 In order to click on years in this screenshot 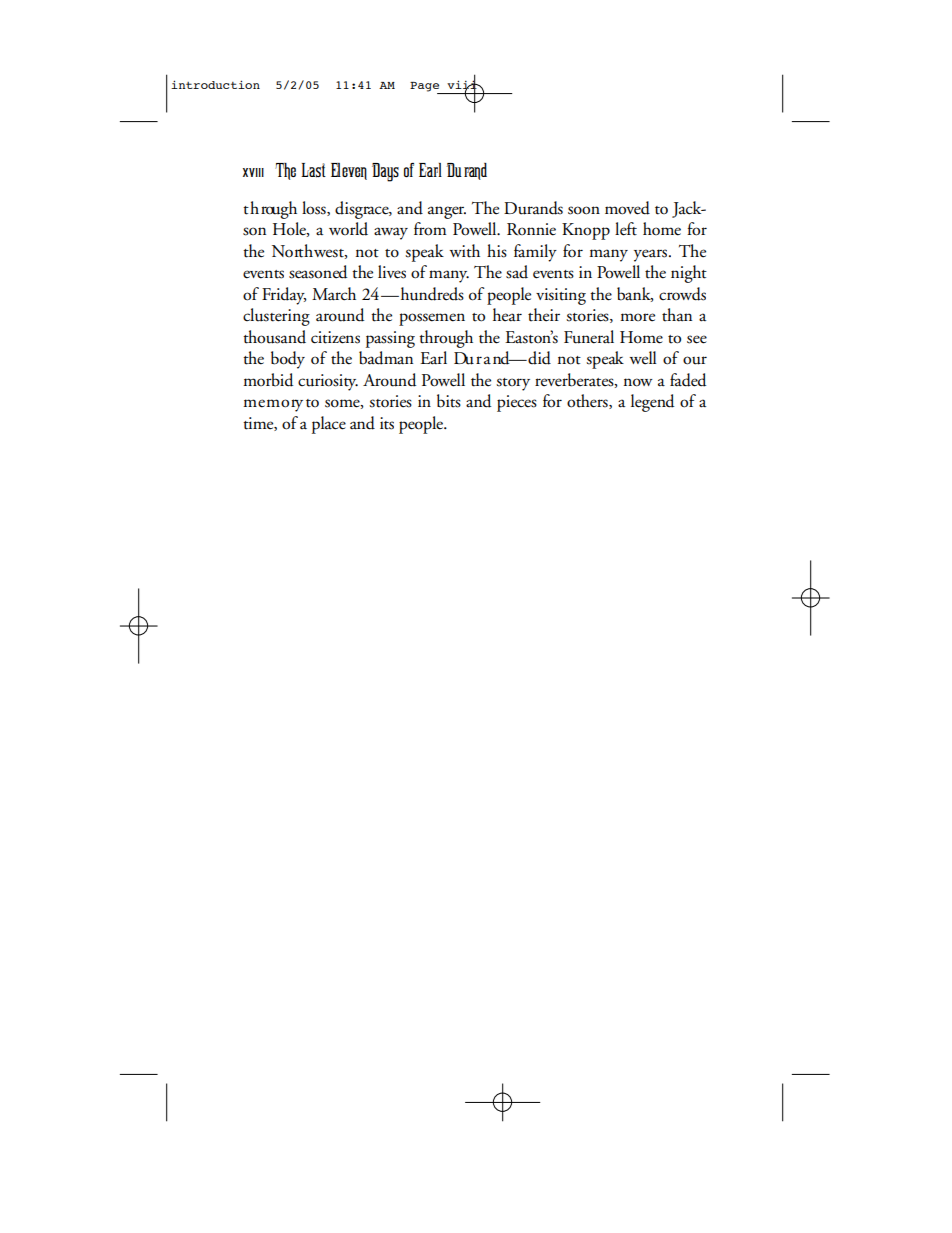, I will do `click(652, 255)`.
